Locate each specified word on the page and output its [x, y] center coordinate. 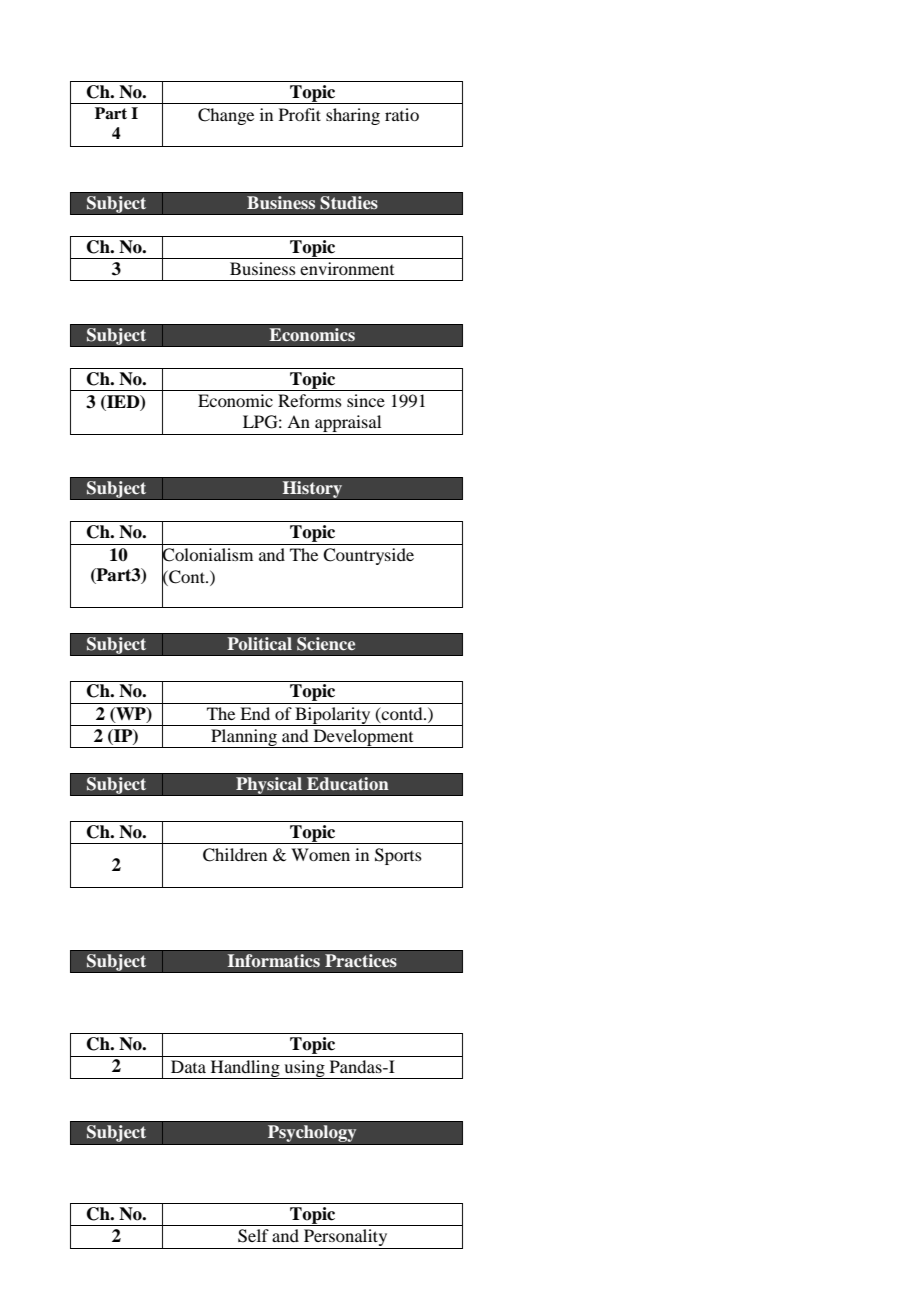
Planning [244, 738]
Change [226, 116]
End [255, 713]
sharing [353, 116]
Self [253, 1236]
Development [363, 738]
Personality [346, 1239]
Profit [300, 114]
